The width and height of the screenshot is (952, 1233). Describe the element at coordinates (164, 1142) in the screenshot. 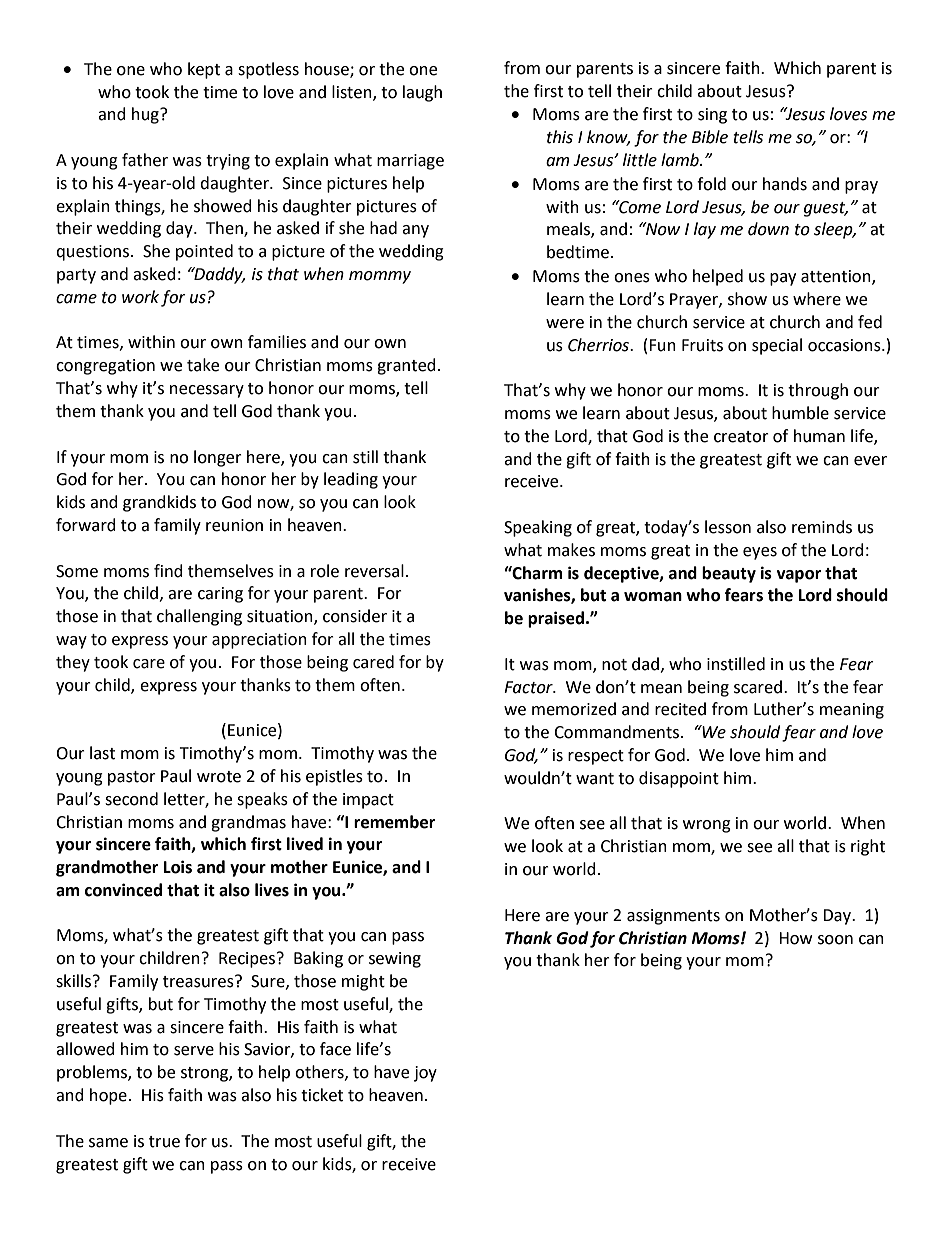

I see `true` at that location.
